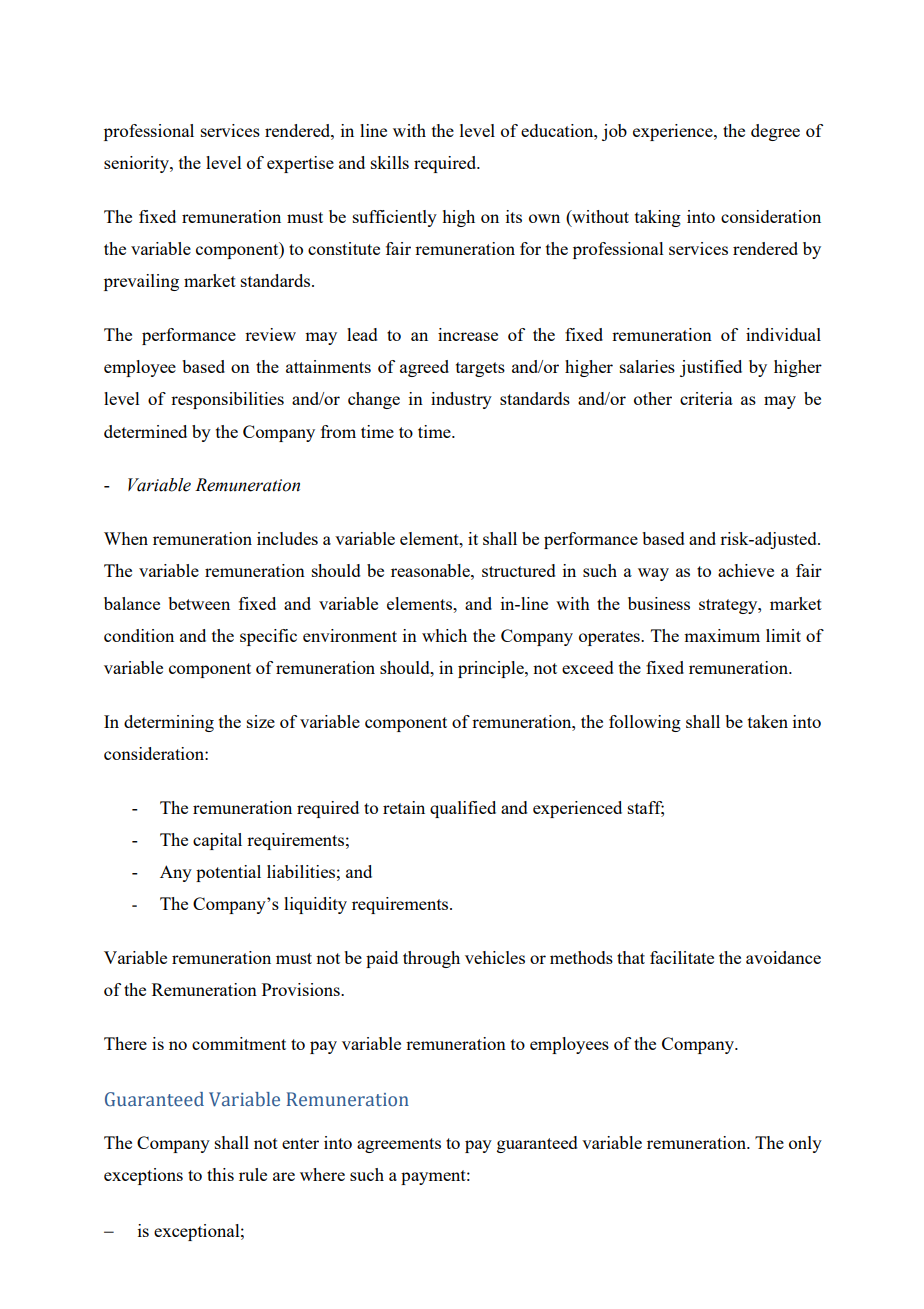 The width and height of the screenshot is (924, 1309). What do you see at coordinates (805, 1144) in the screenshot?
I see `only` at bounding box center [805, 1144].
